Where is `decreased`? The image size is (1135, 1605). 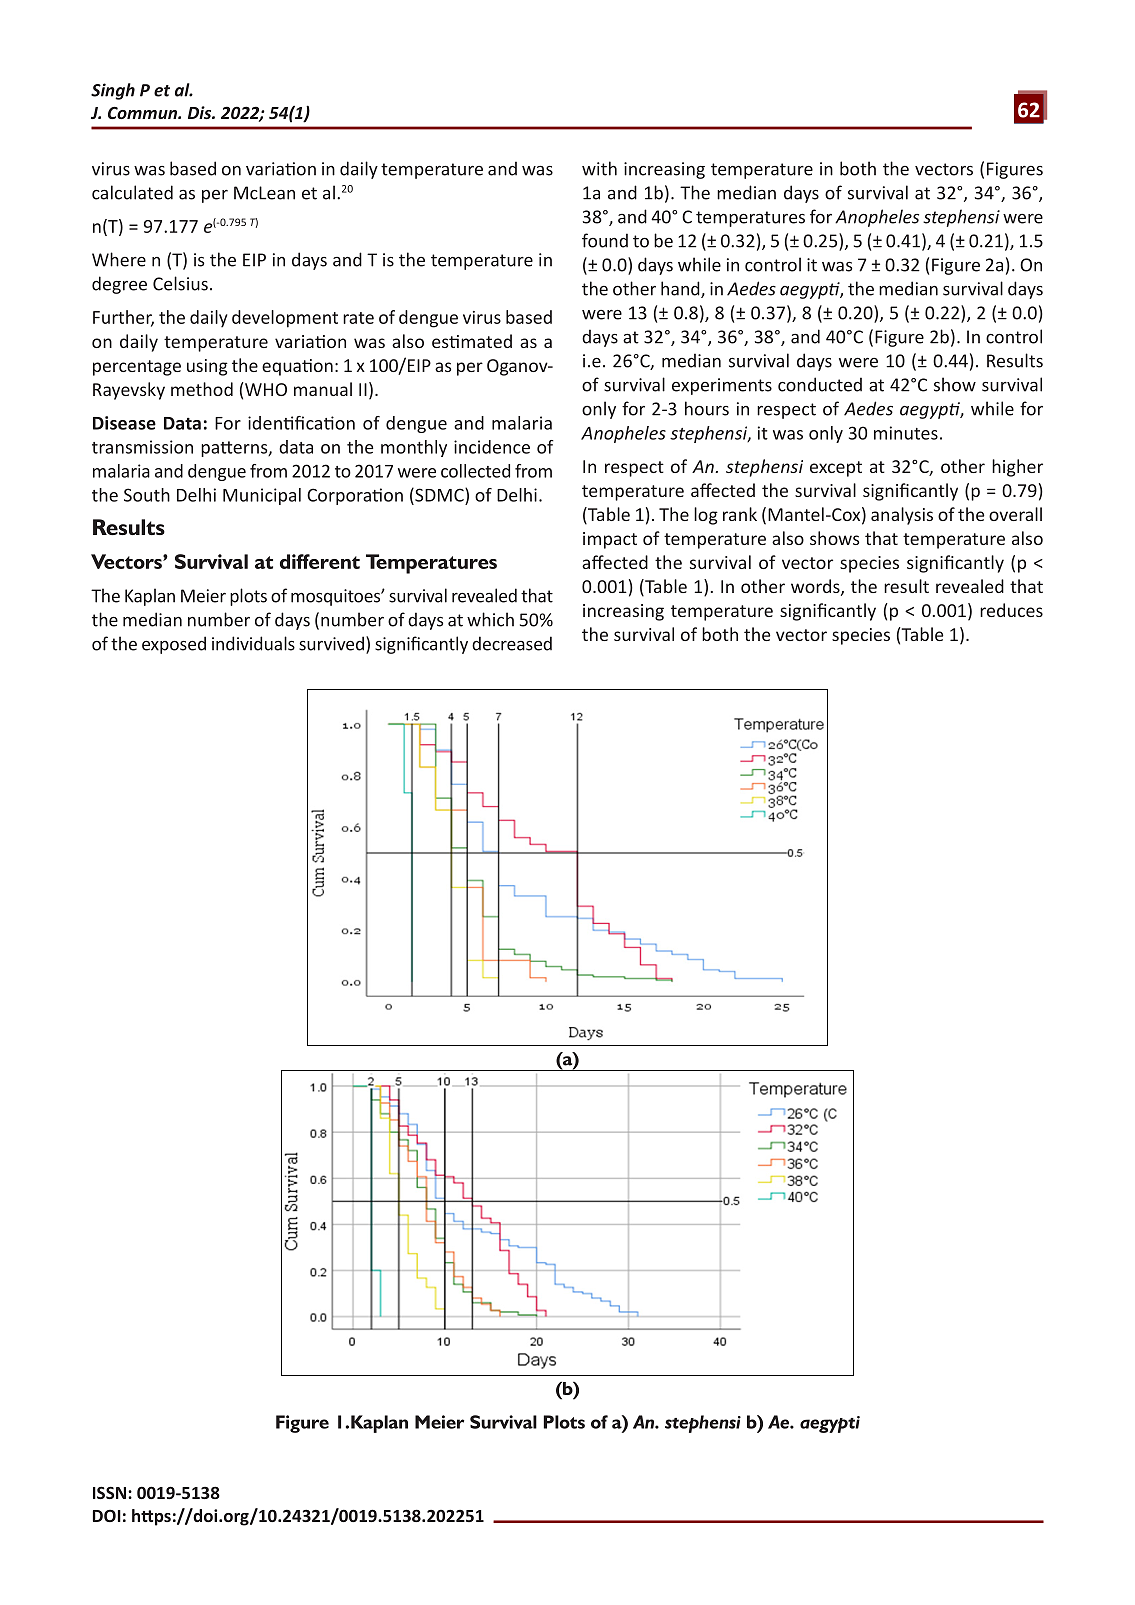
decreased is located at coordinates (512, 643).
